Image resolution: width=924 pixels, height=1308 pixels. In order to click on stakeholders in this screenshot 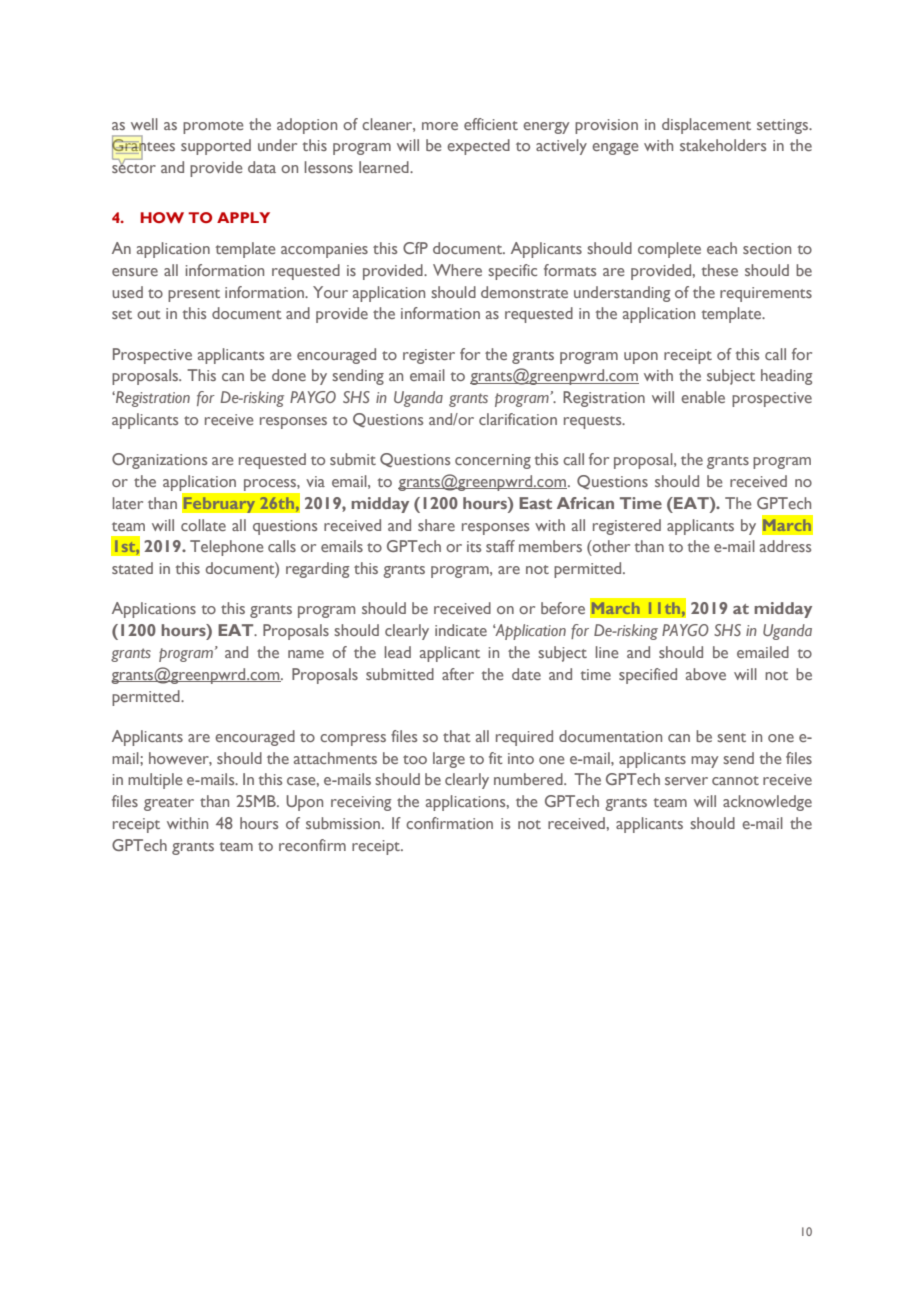, I will do `click(723, 145)`.
